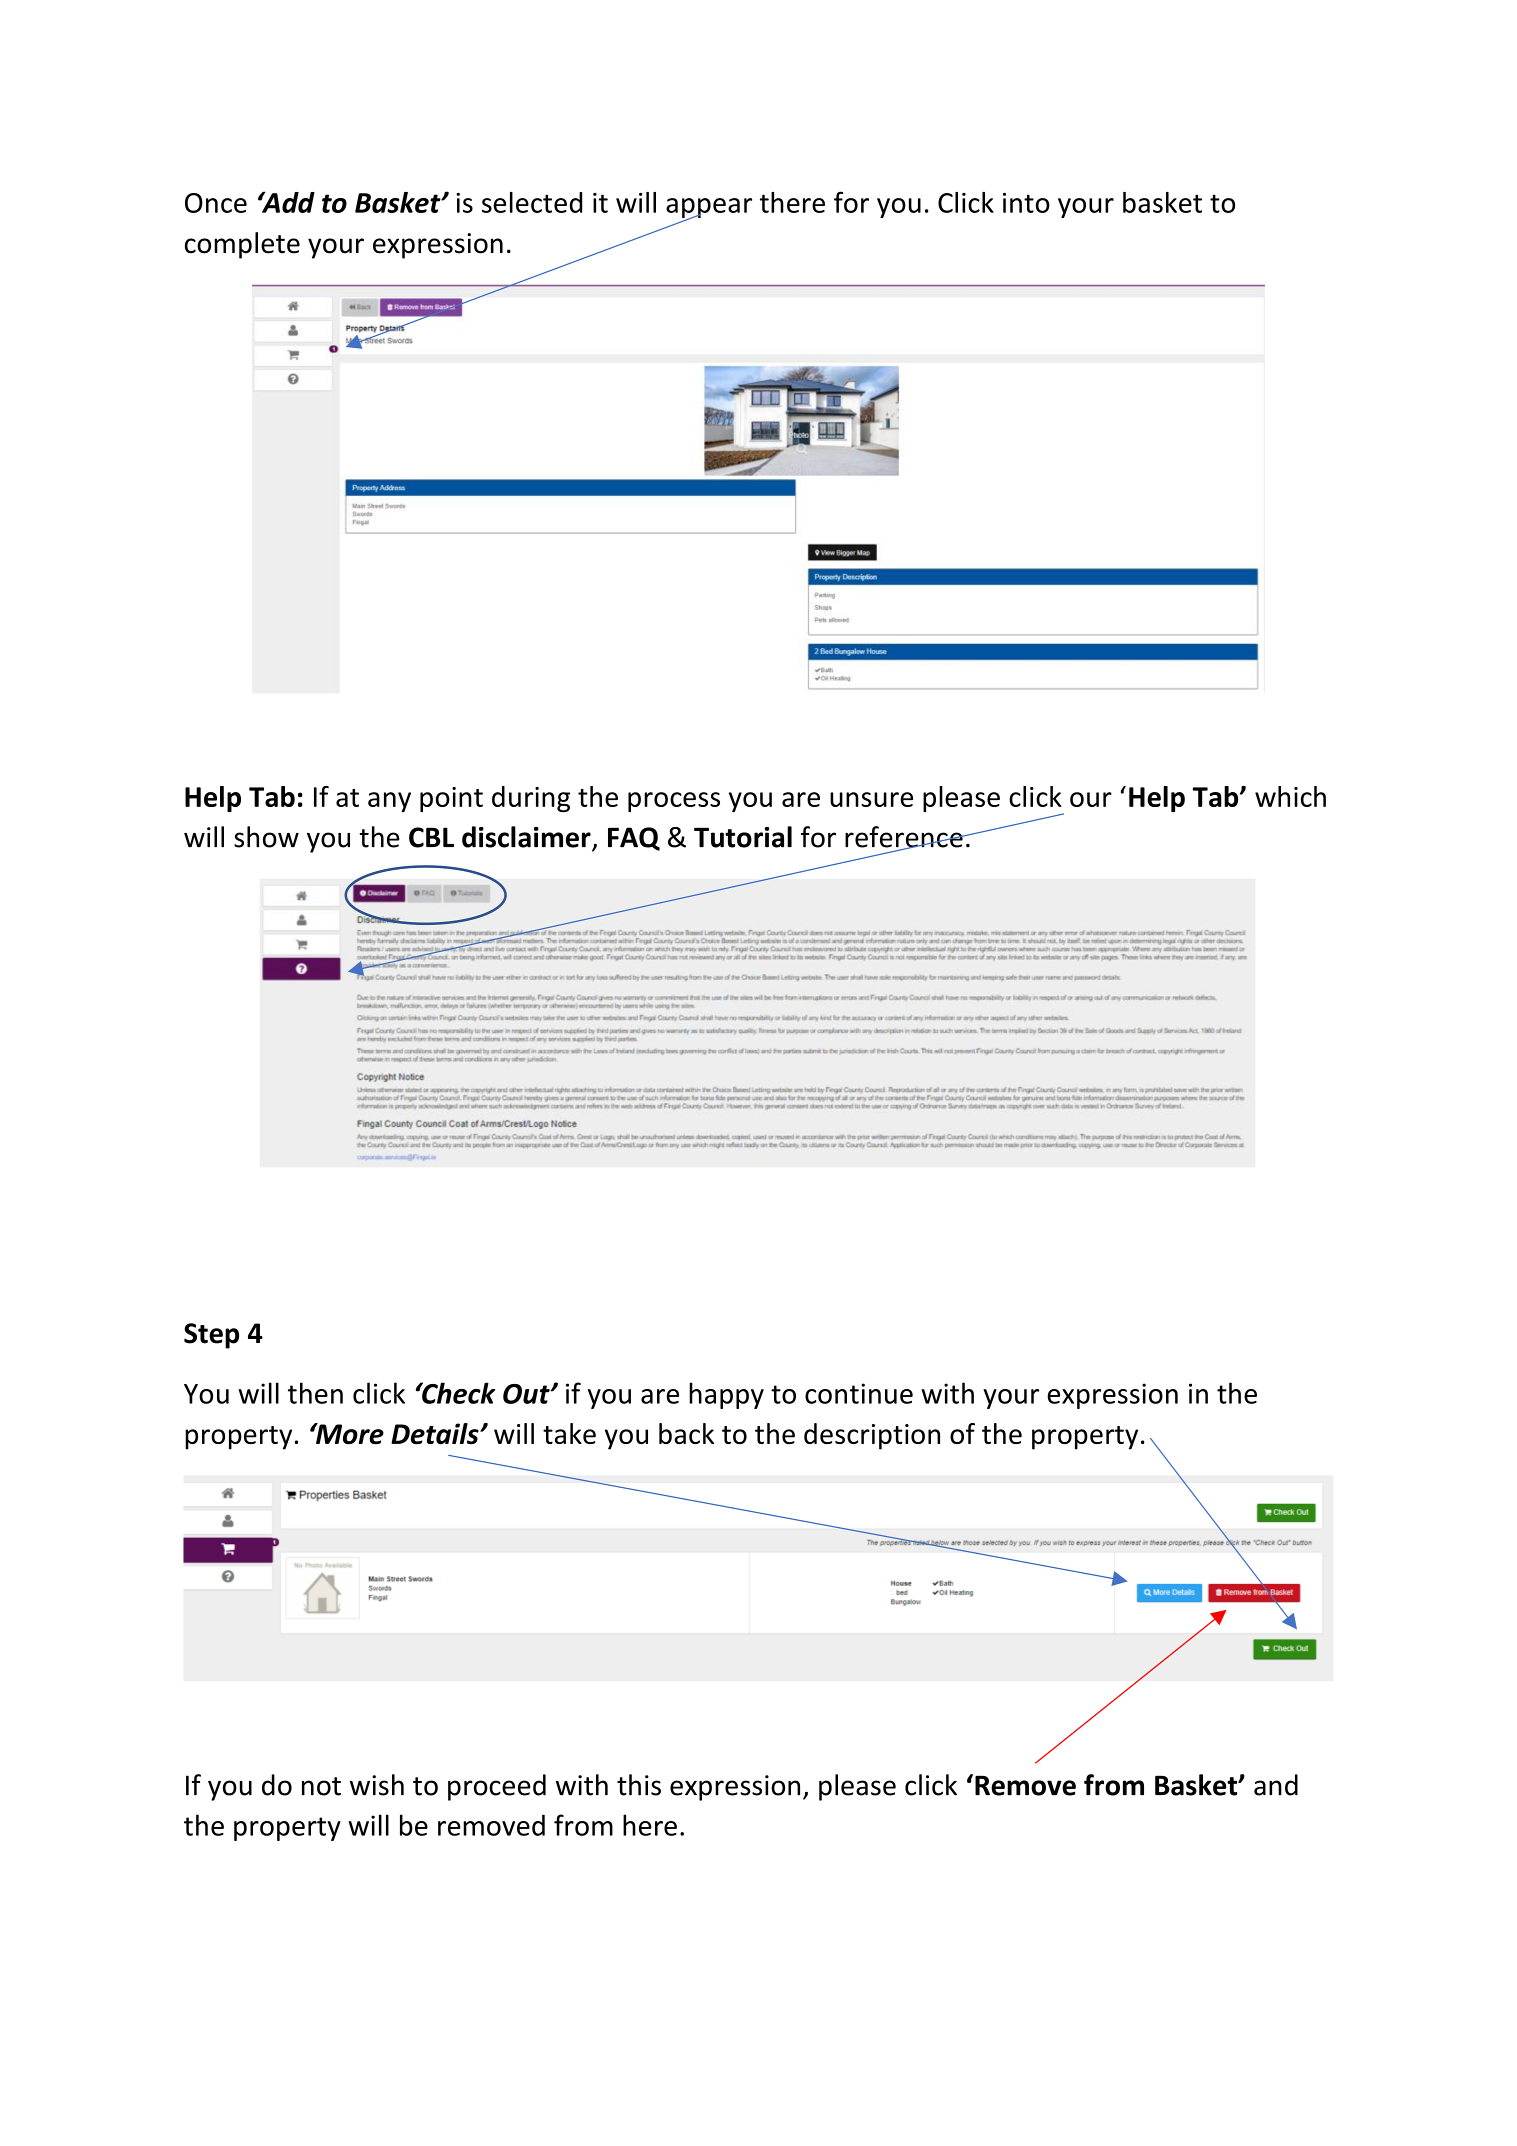 This document has height=2146, width=1517. I want to click on happy, so click(726, 1395).
